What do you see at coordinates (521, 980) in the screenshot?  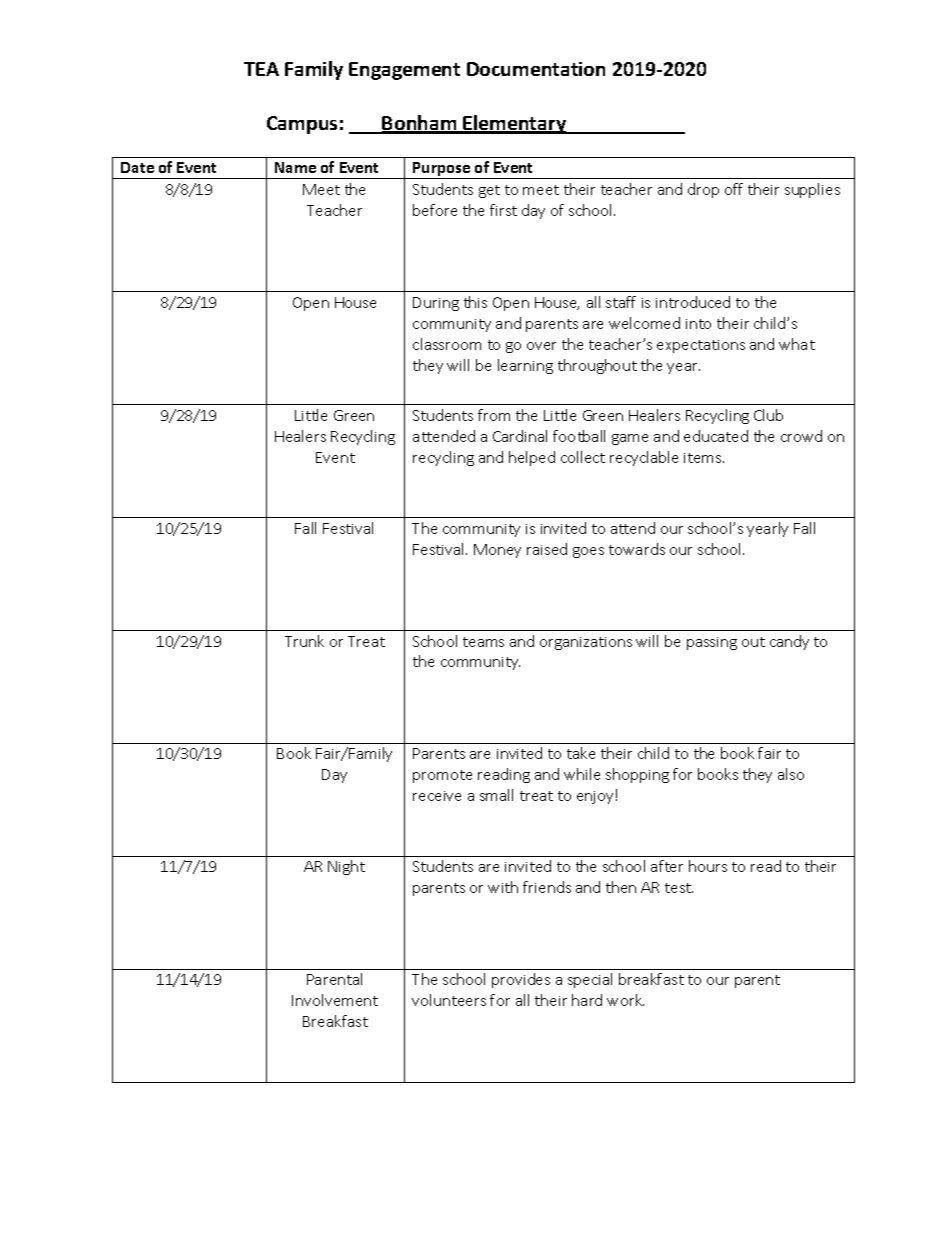 I see `provides` at bounding box center [521, 980].
